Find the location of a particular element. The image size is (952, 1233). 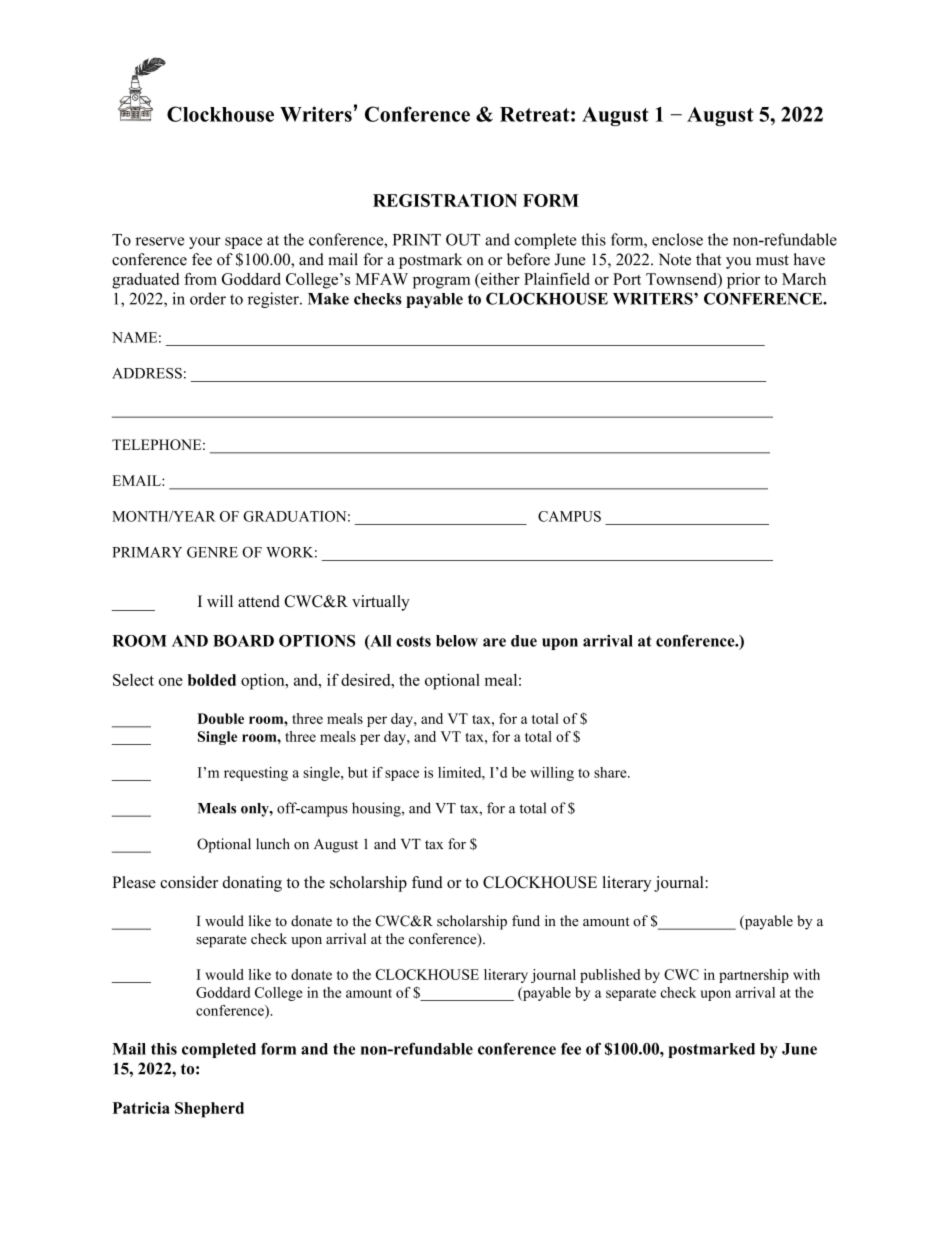

OUT is located at coordinates (463, 239).
